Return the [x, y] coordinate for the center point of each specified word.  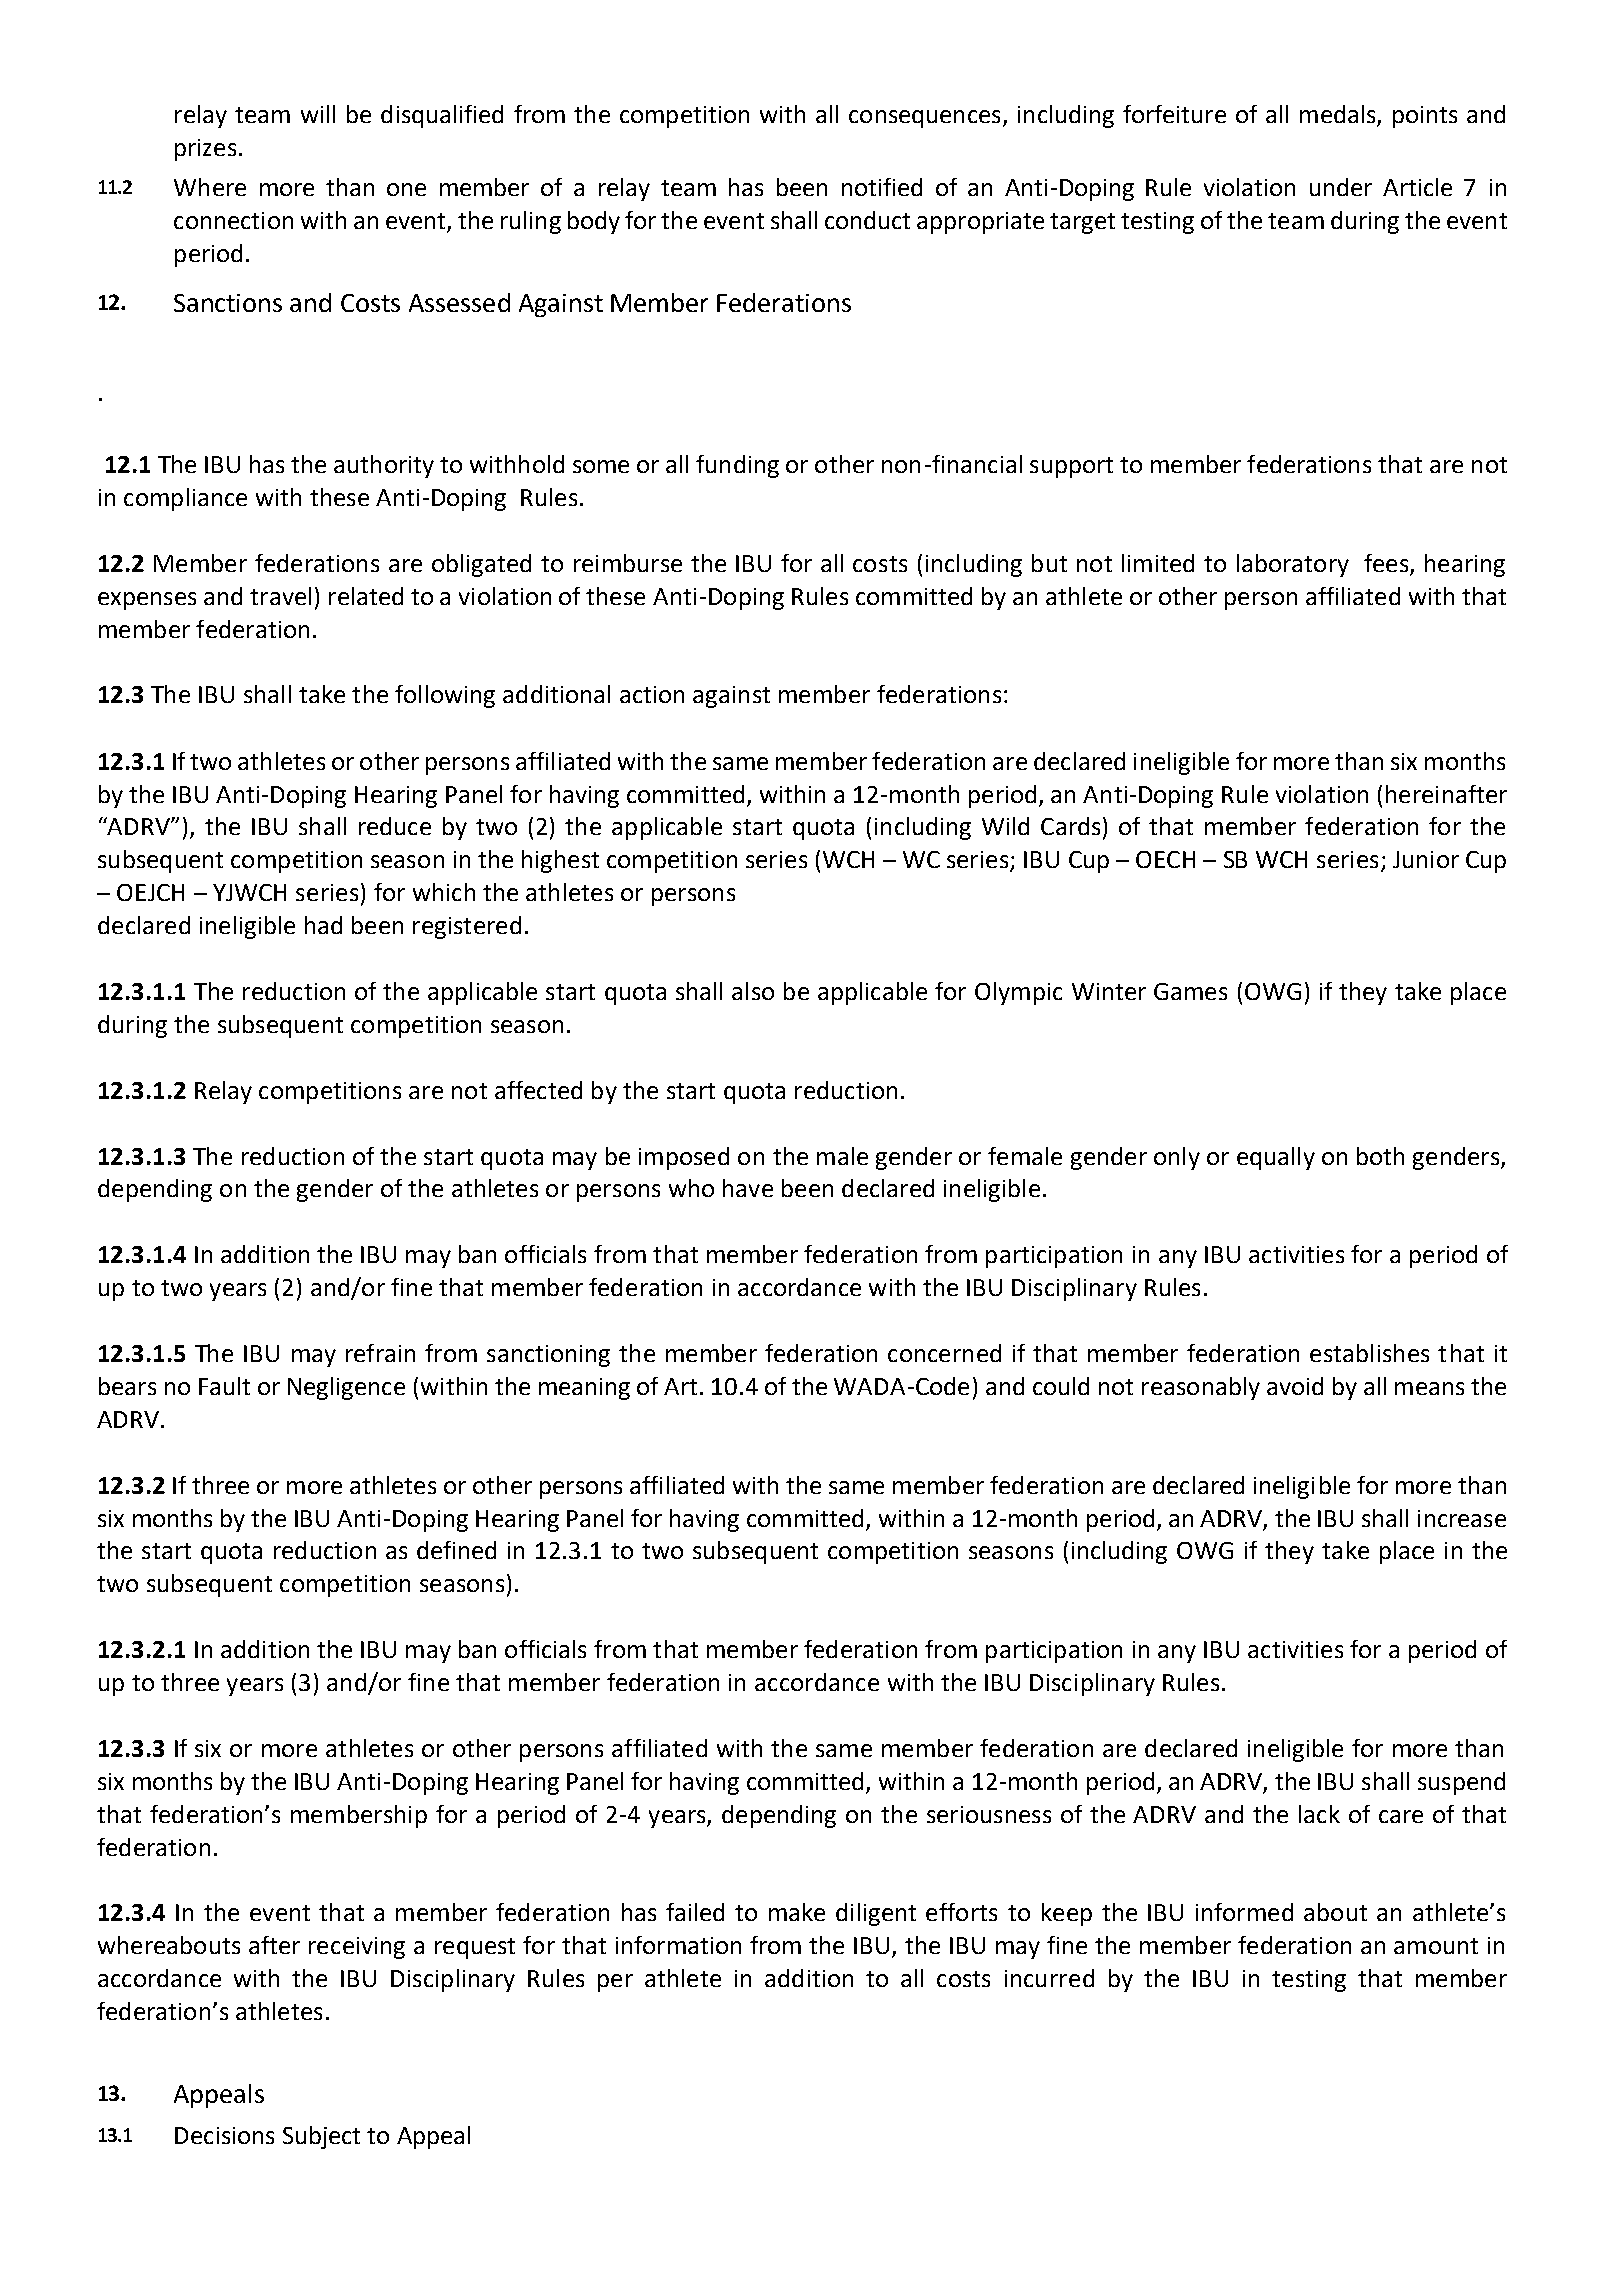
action [652, 694]
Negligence [346, 1388]
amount [1436, 1946]
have [748, 1188]
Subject [321, 2137]
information [678, 1945]
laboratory [1293, 565]
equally [1276, 1158]
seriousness [989, 1814]
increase [1462, 1518]
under [1341, 187]
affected [538, 1090]
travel [280, 596]
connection [233, 220]
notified [882, 187]
